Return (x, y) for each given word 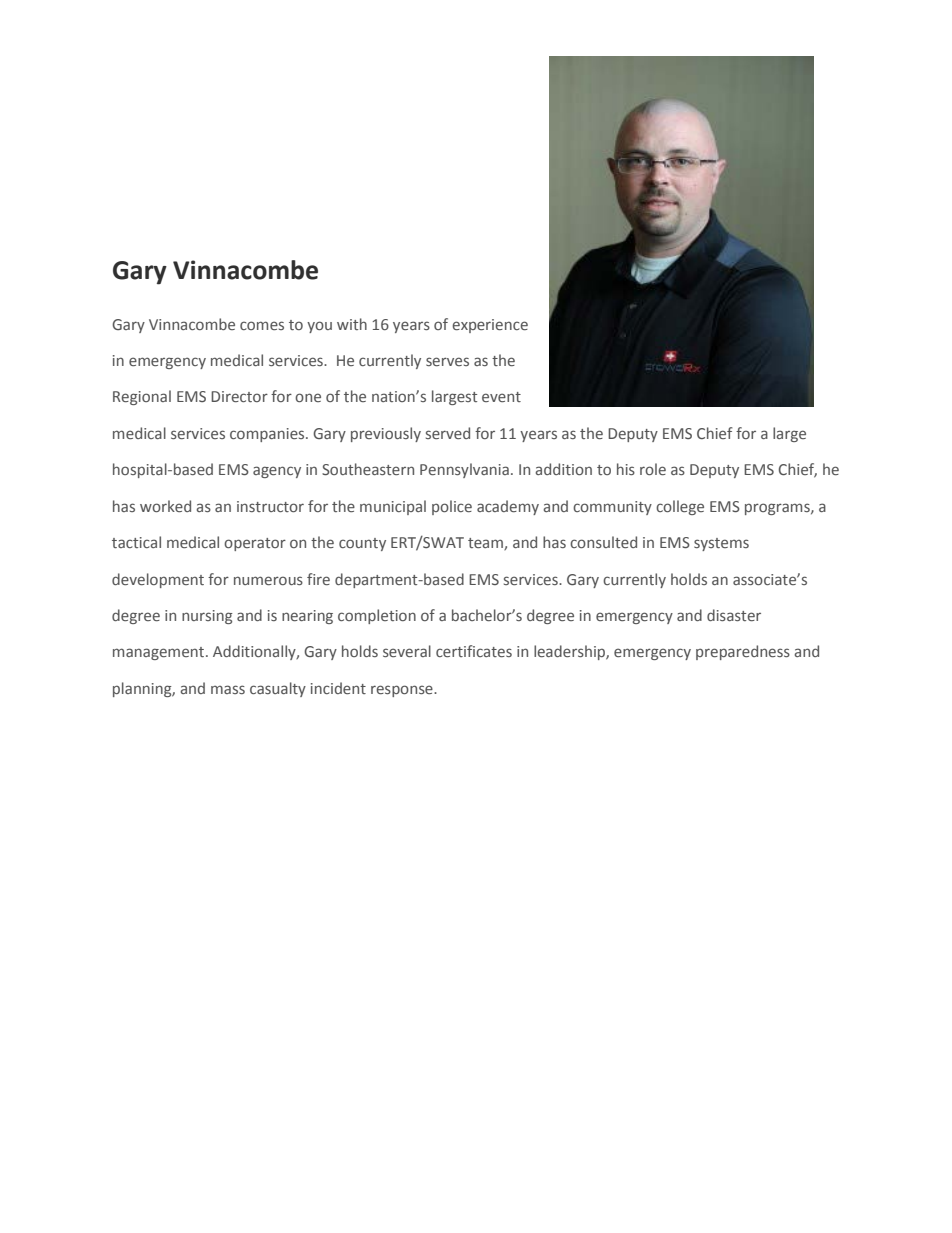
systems (721, 544)
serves (447, 361)
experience (490, 326)
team (486, 544)
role (653, 469)
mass (228, 689)
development (158, 580)
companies (268, 435)
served (448, 433)
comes (262, 325)
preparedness (743, 652)
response (403, 691)
